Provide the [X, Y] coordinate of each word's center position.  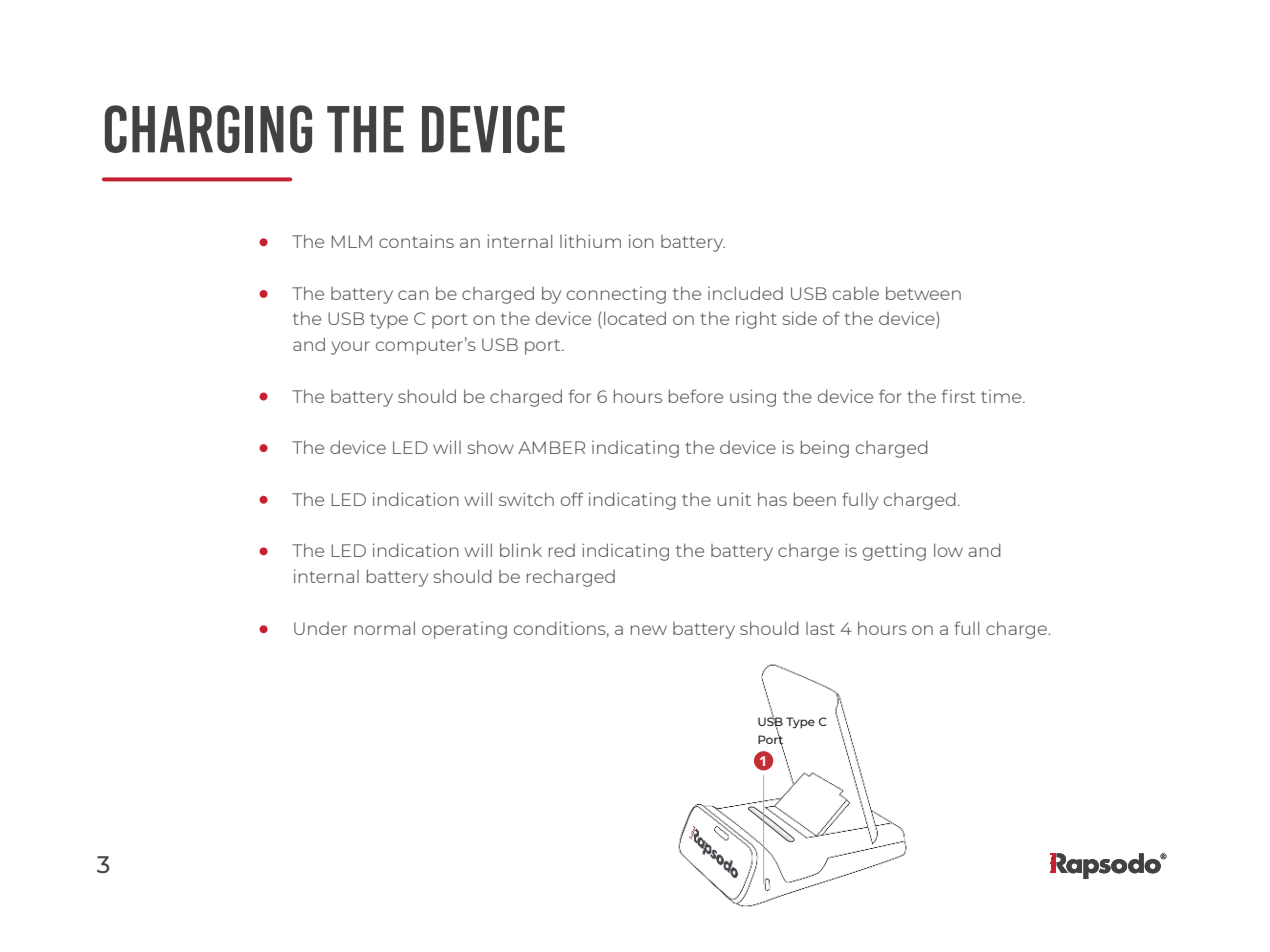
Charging [208, 129]
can [413, 295]
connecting [616, 295]
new [649, 630]
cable [856, 293]
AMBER [551, 447]
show [490, 447]
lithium [590, 241]
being [825, 449]
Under [320, 628]
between [923, 293]
